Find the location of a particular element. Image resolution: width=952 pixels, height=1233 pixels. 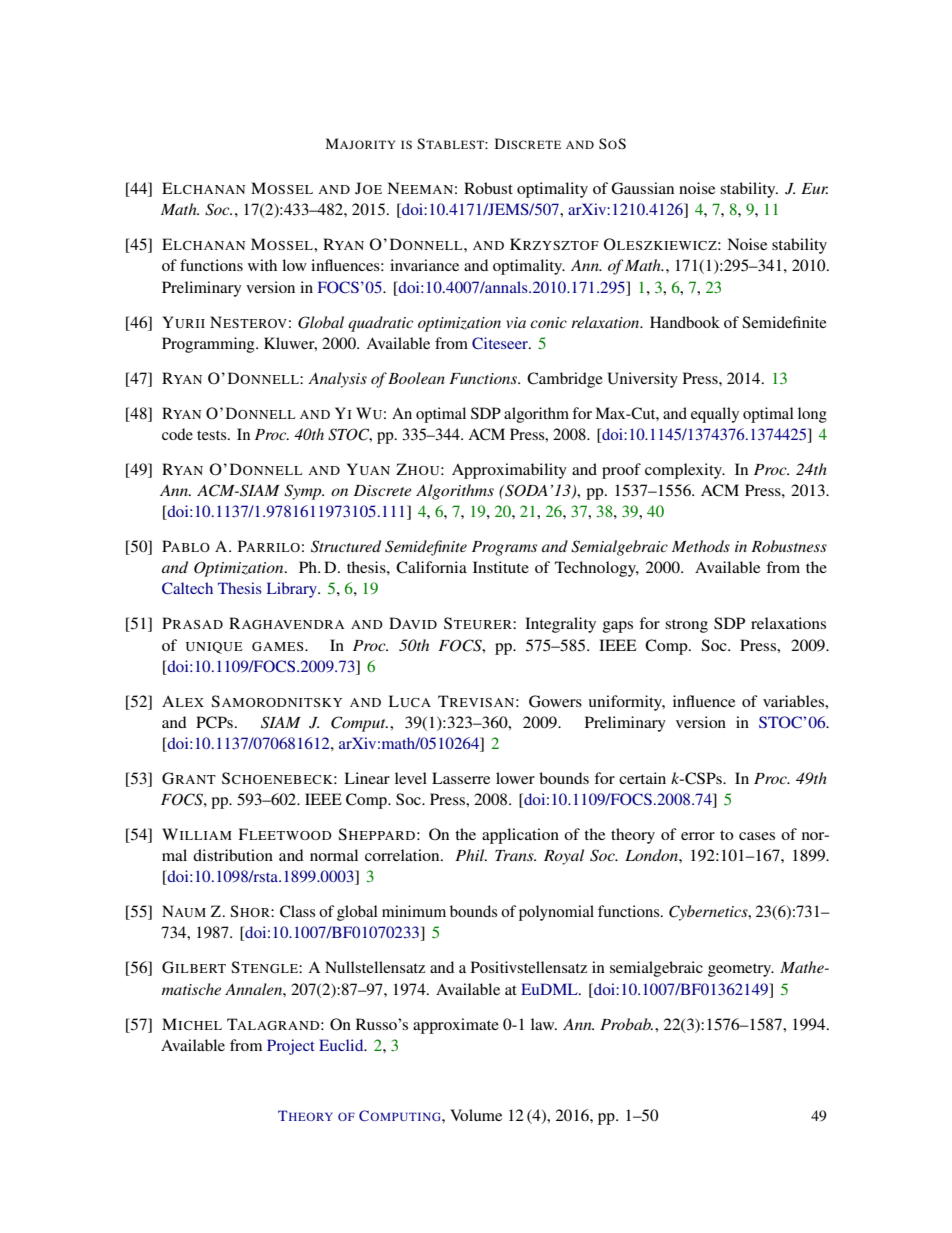

Gaussian is located at coordinates (642, 188).
